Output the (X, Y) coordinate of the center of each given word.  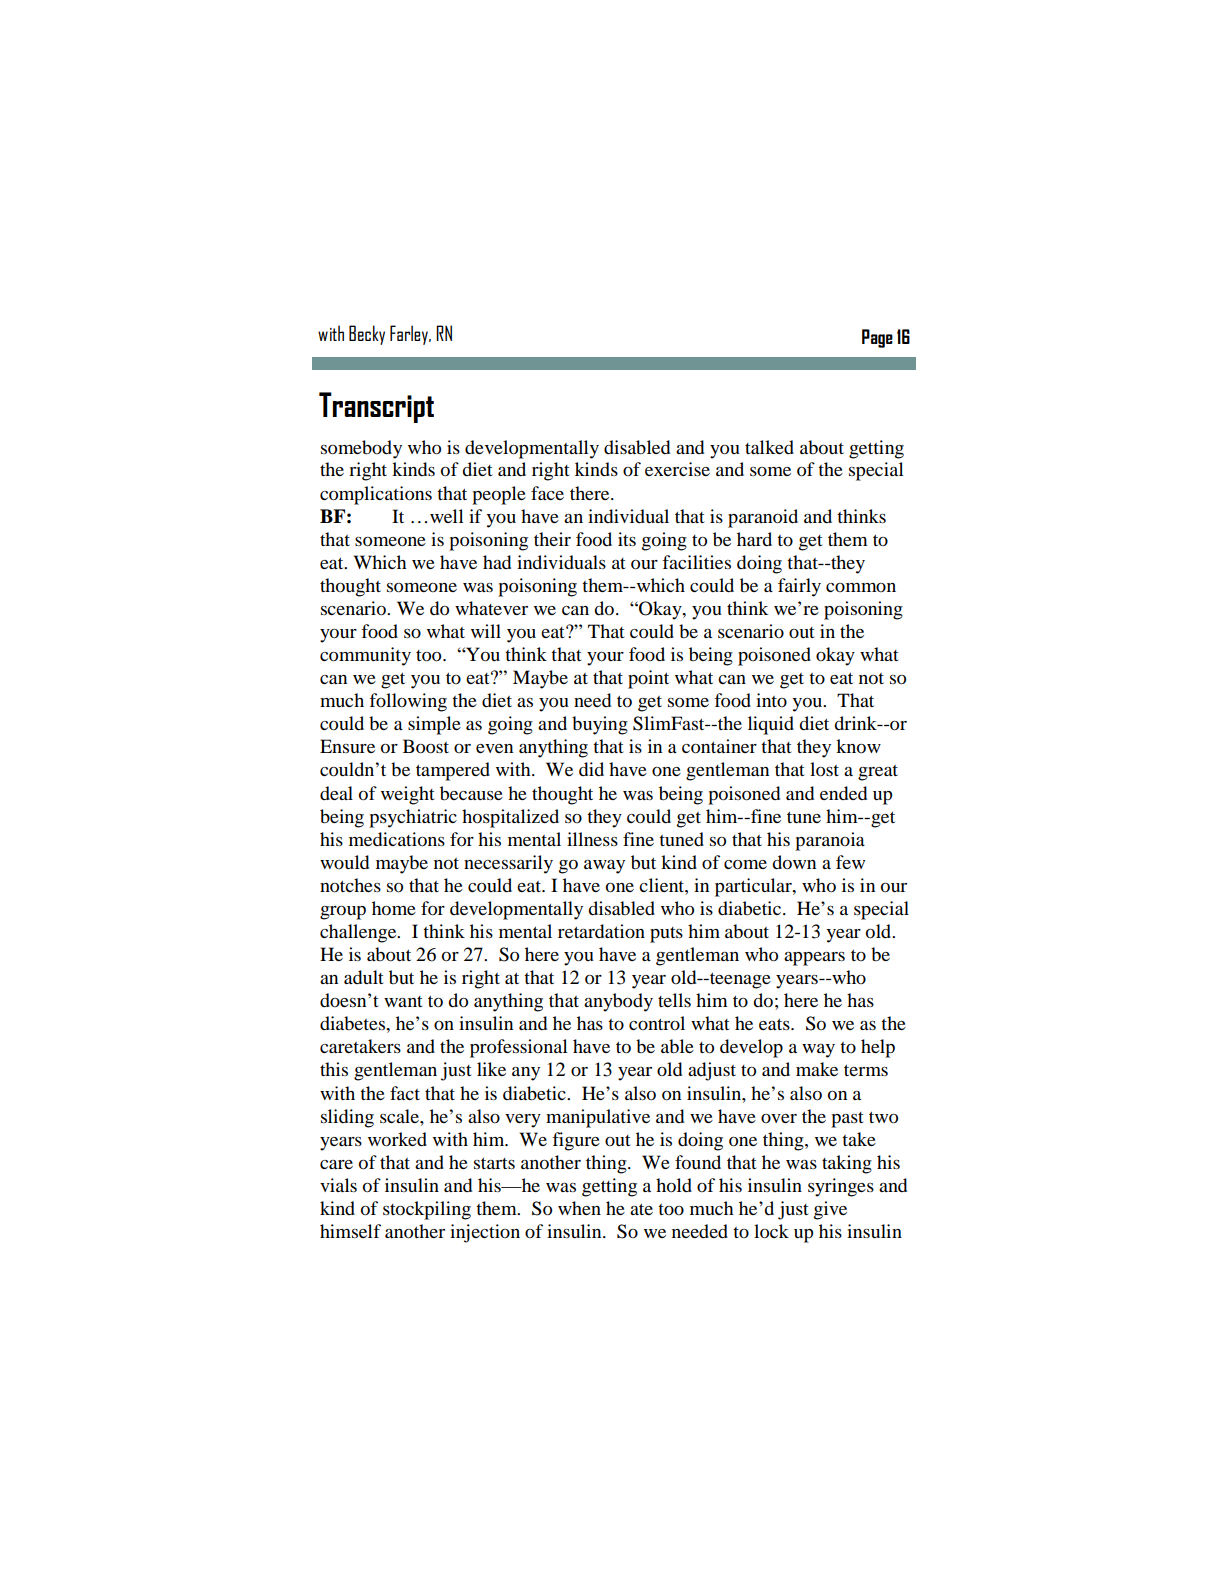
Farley (410, 335)
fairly (799, 587)
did (591, 769)
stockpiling (427, 1210)
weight (407, 795)
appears (814, 959)
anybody (618, 1002)
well (447, 516)
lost (824, 769)
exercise (677, 469)
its (627, 539)
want (403, 1001)
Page (877, 338)
